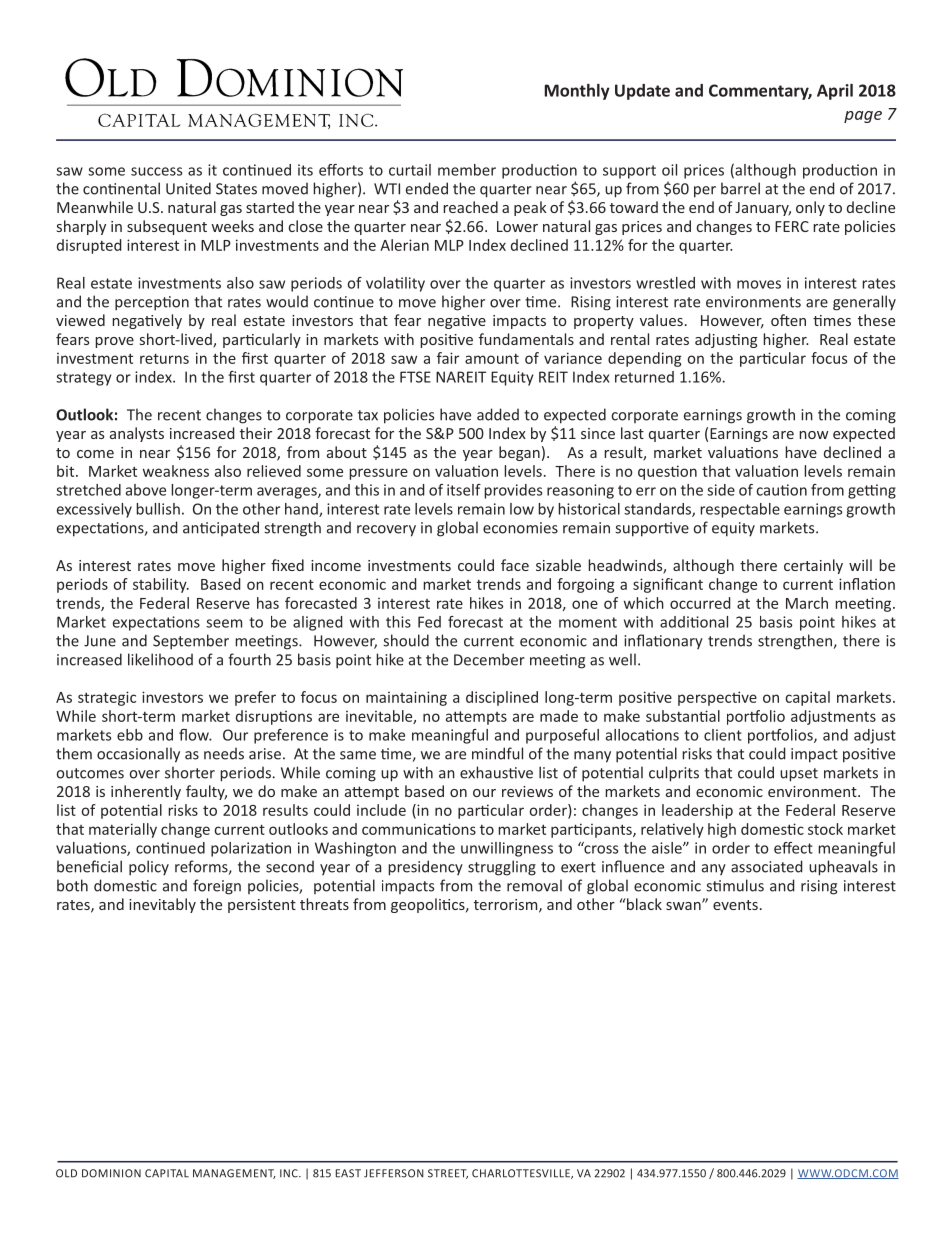  I want to click on member, so click(467, 170).
